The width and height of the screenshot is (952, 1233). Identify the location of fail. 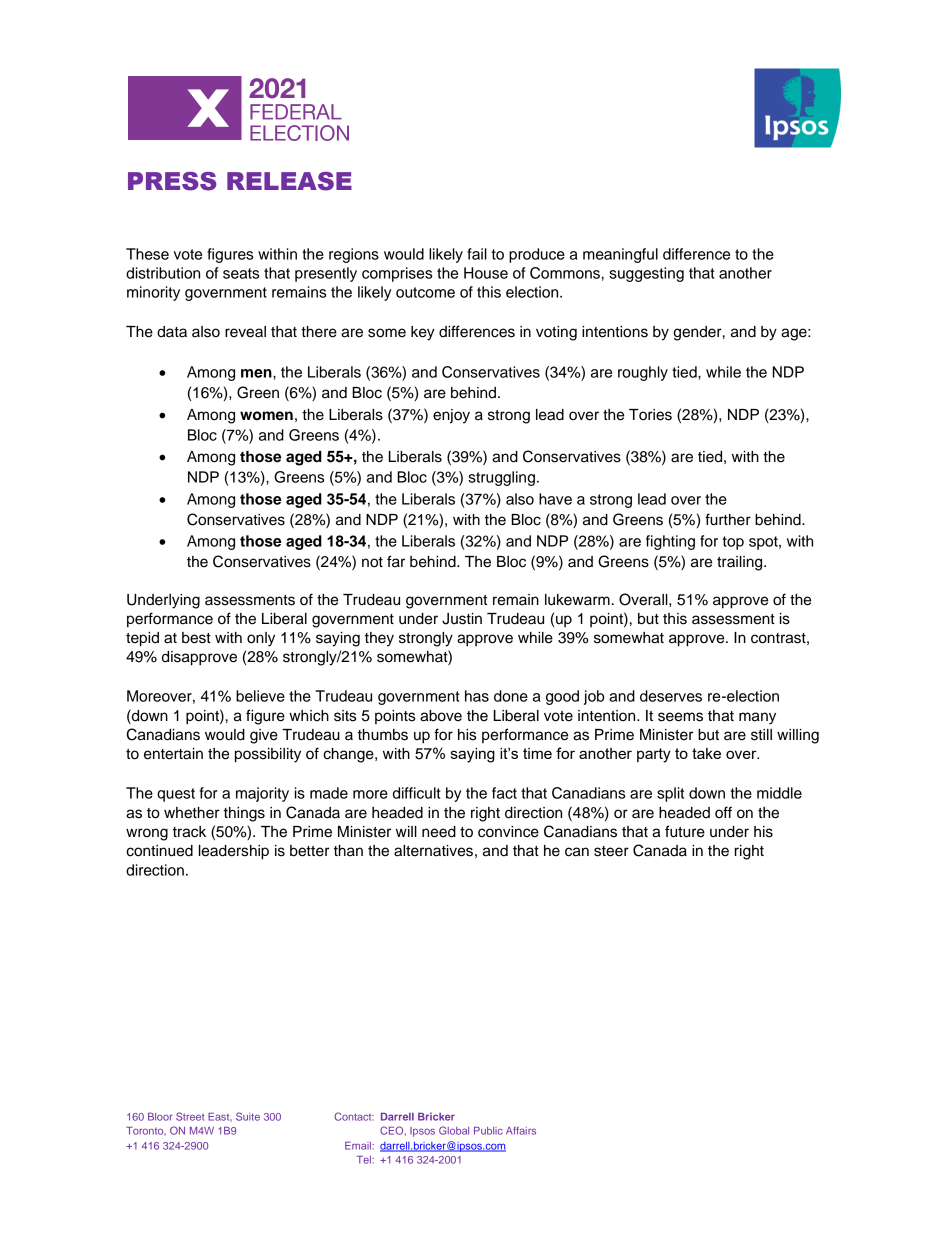
(477, 254).
